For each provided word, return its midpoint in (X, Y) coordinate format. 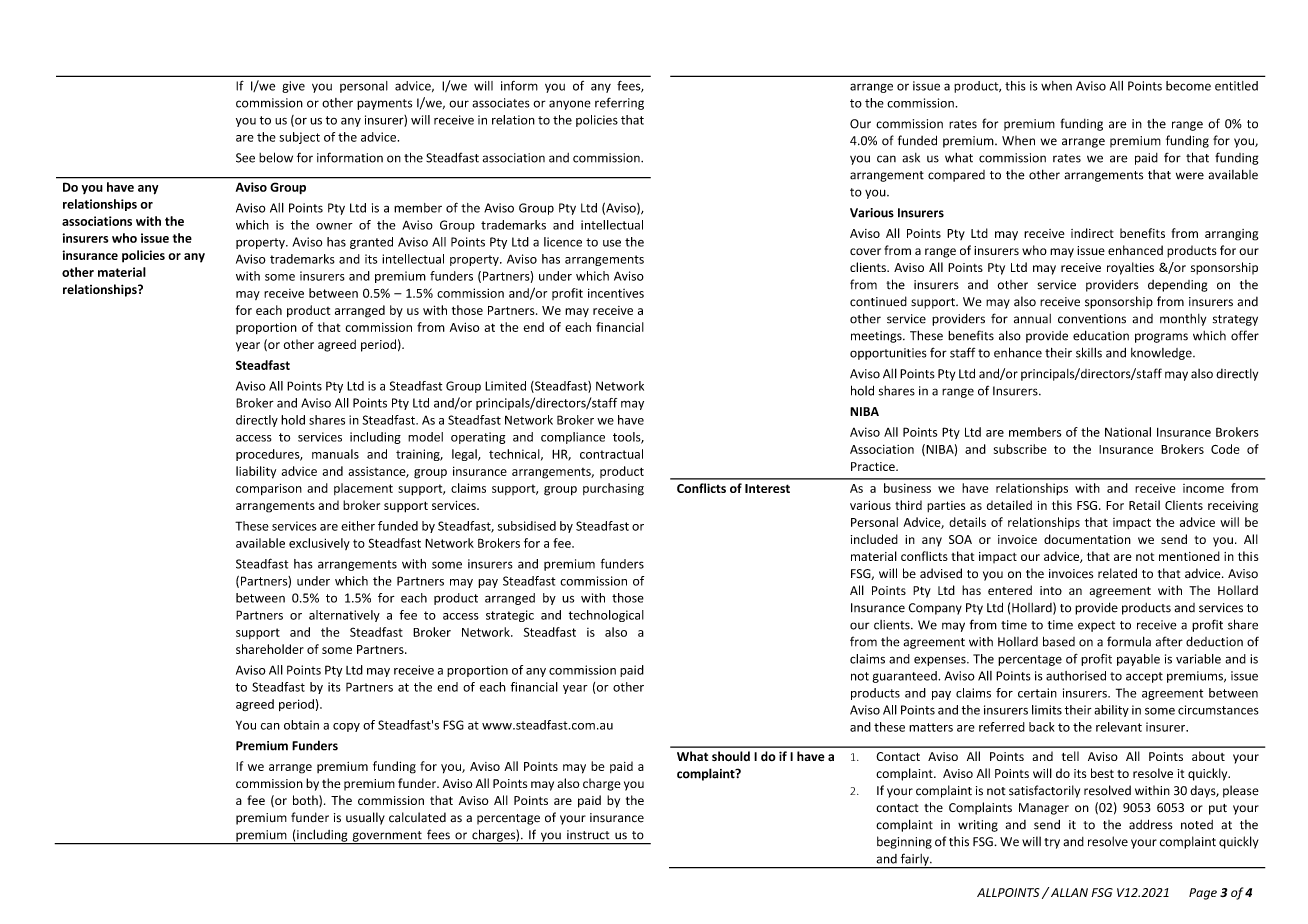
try (1052, 843)
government (387, 837)
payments (384, 104)
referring (619, 103)
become (1188, 86)
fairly (914, 860)
